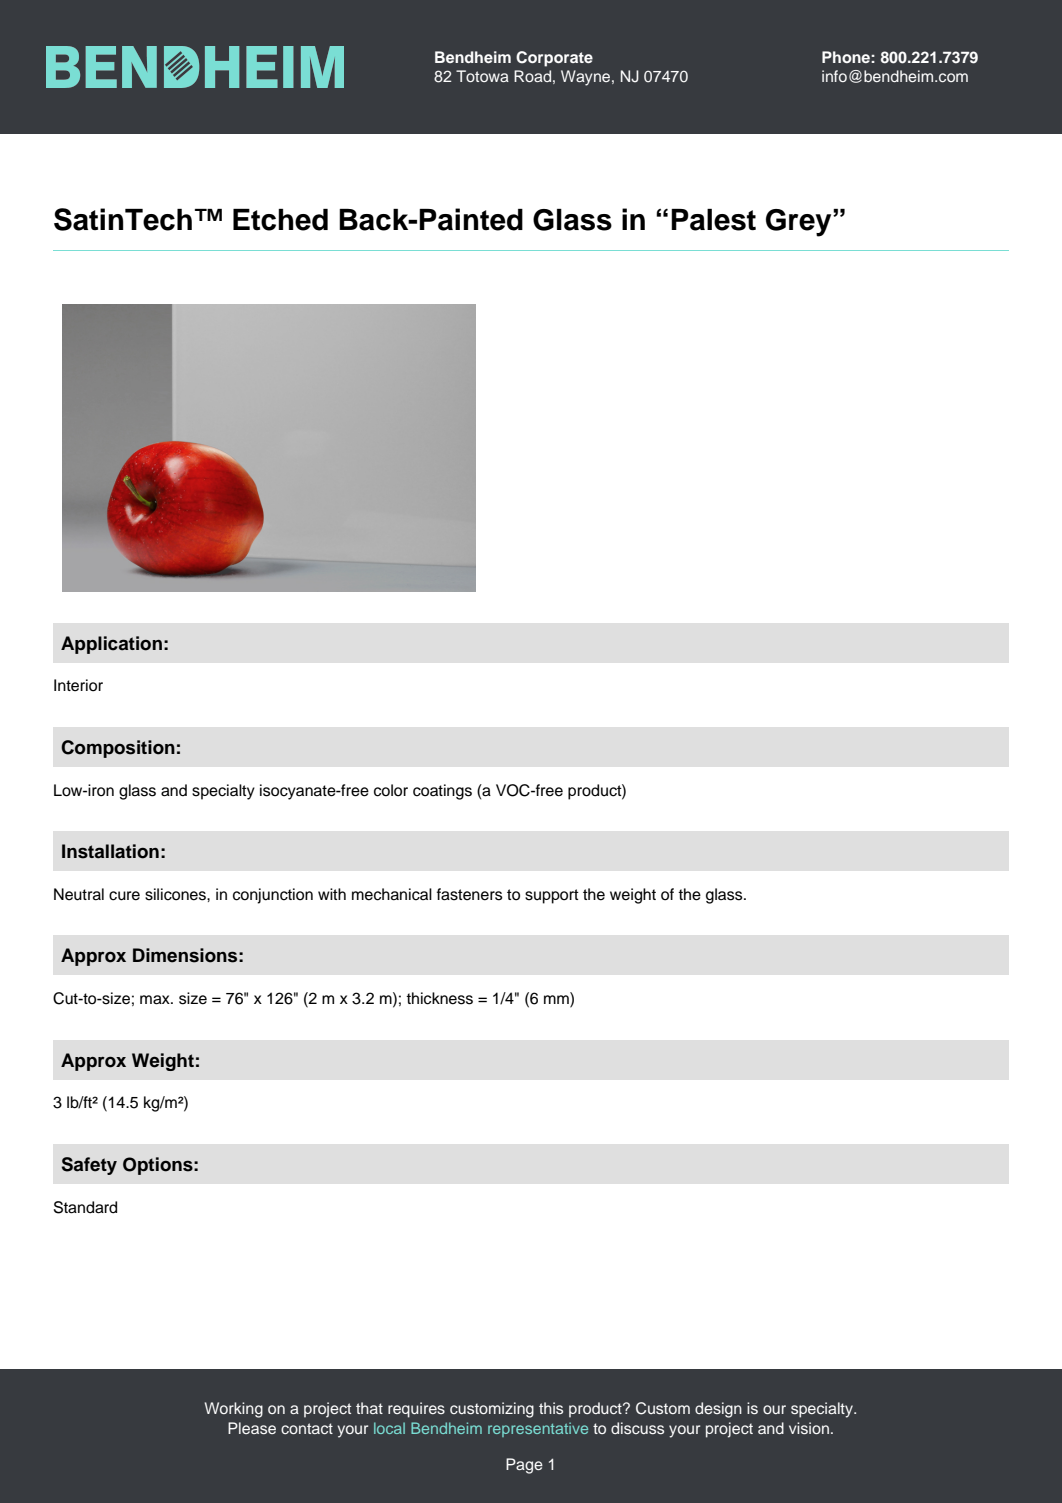 The image size is (1062, 1503). I want to click on Wayne, so click(587, 78).
